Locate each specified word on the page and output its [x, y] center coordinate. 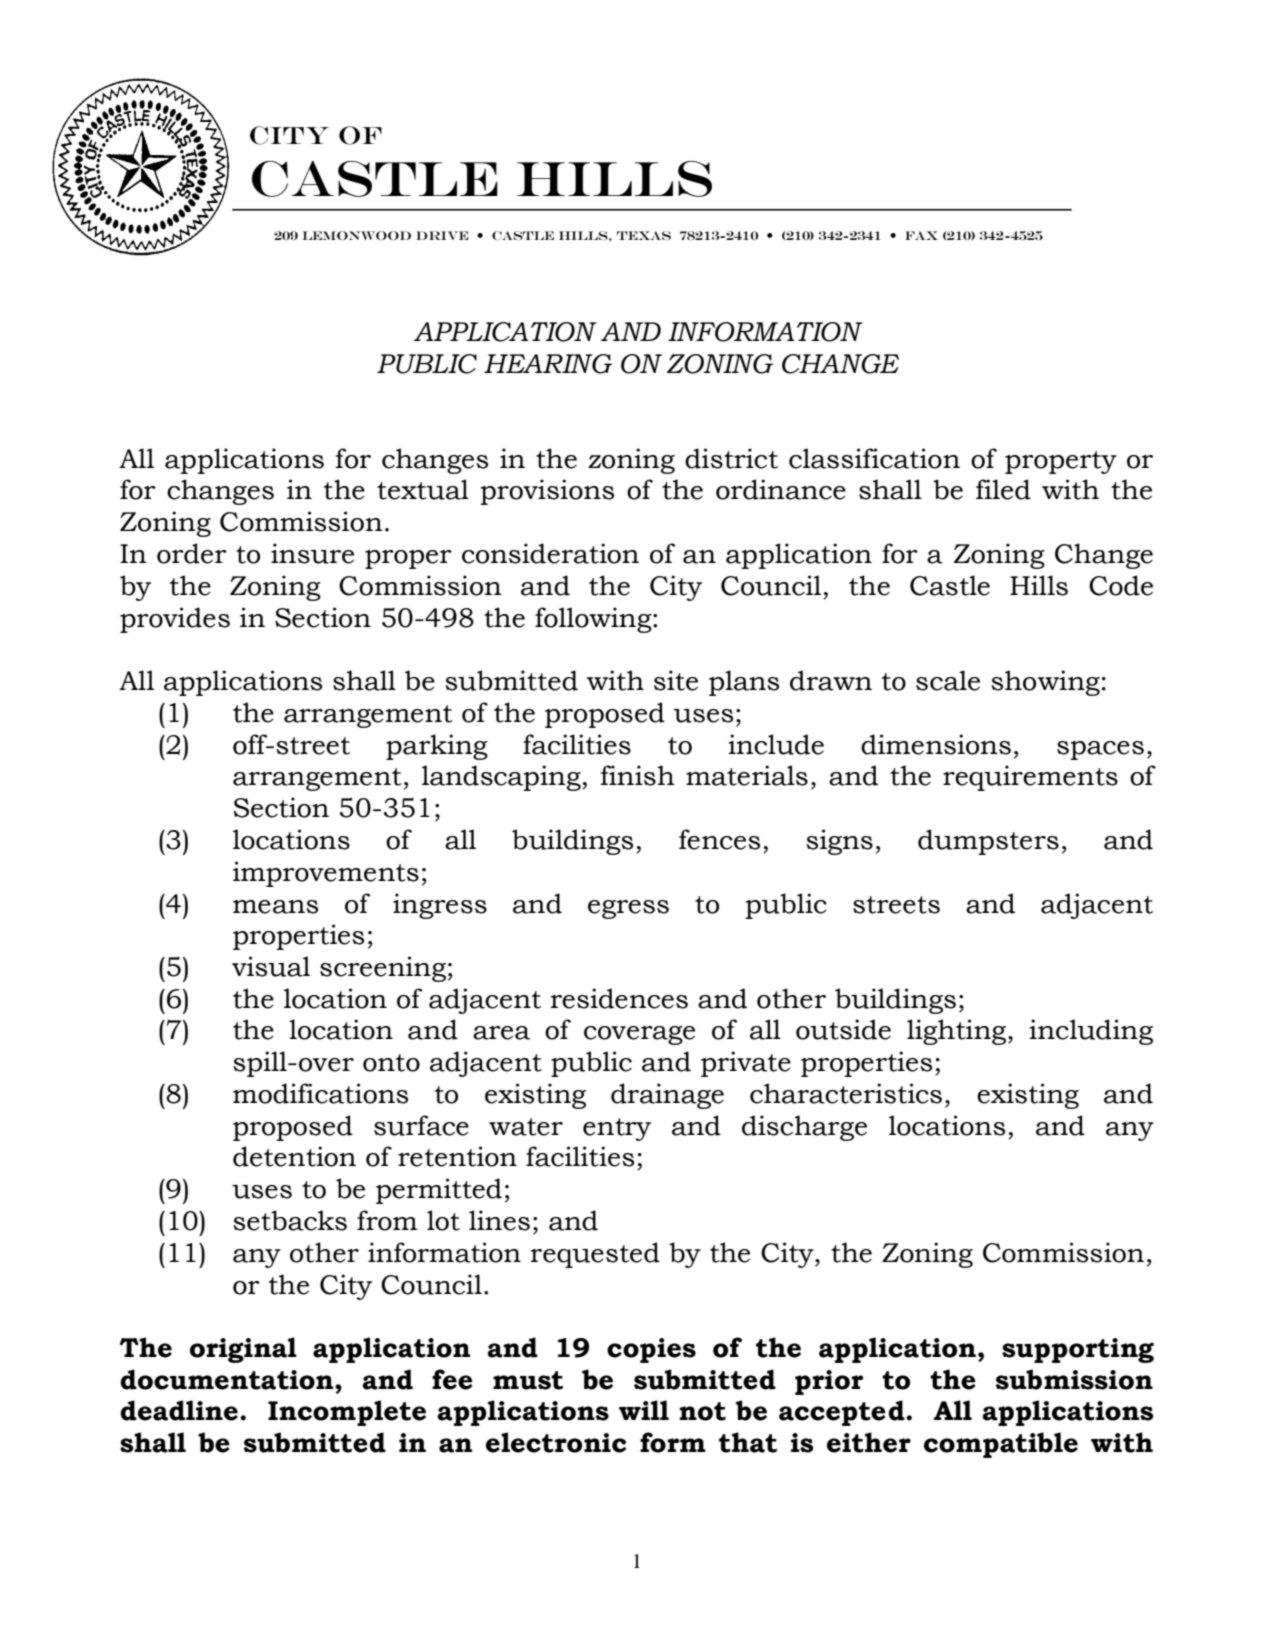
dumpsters [988, 842]
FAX [921, 235]
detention [294, 1156]
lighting [958, 1032]
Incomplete [347, 1413]
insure [312, 553]
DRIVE [442, 235]
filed [1003, 489]
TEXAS [644, 235]
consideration [550, 553]
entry [617, 1129]
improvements [326, 874]
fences [719, 839]
